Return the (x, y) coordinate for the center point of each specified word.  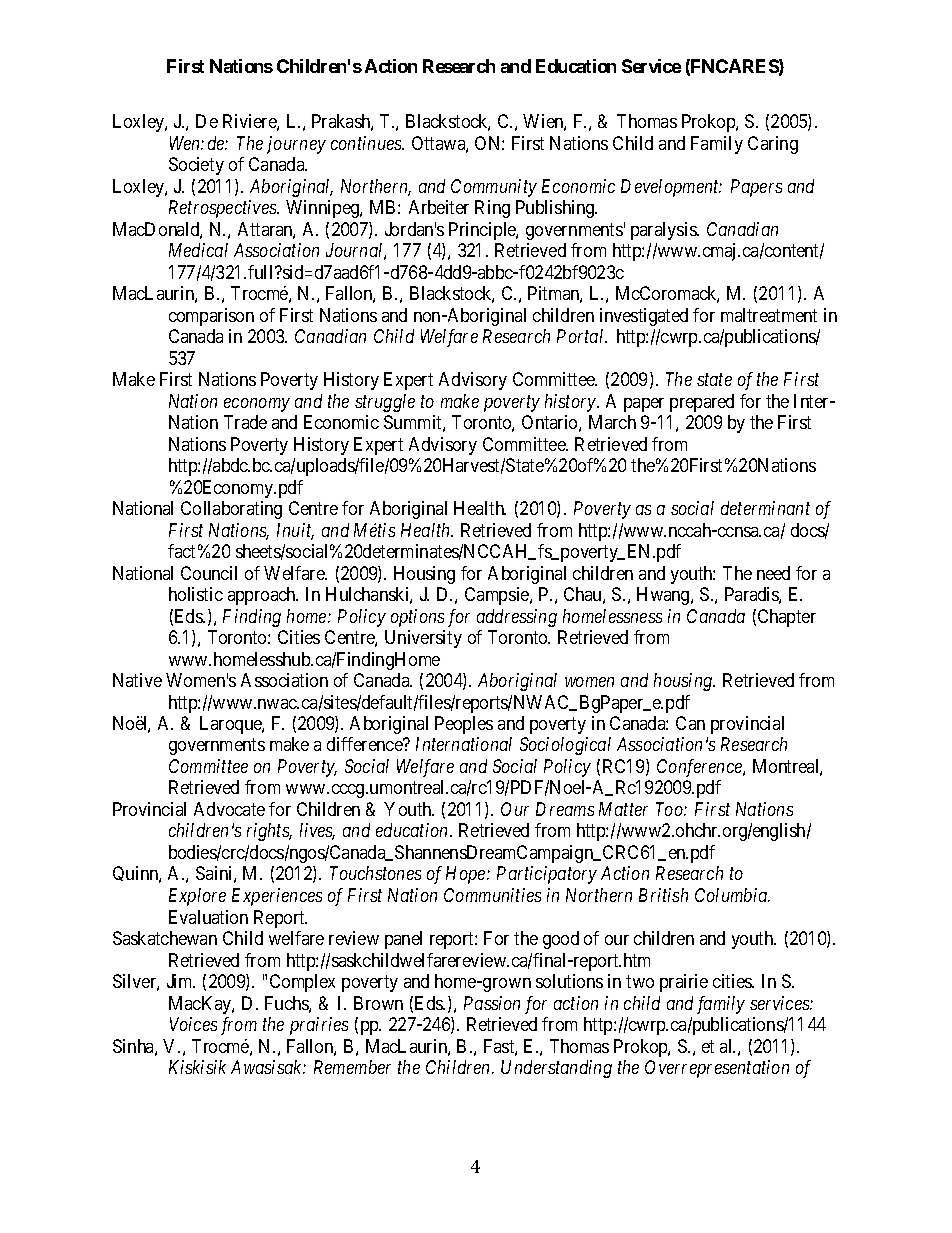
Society (196, 166)
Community (494, 188)
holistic (196, 594)
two (640, 982)
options (417, 618)
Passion (492, 1003)
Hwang (664, 596)
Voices (193, 1024)
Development (671, 188)
